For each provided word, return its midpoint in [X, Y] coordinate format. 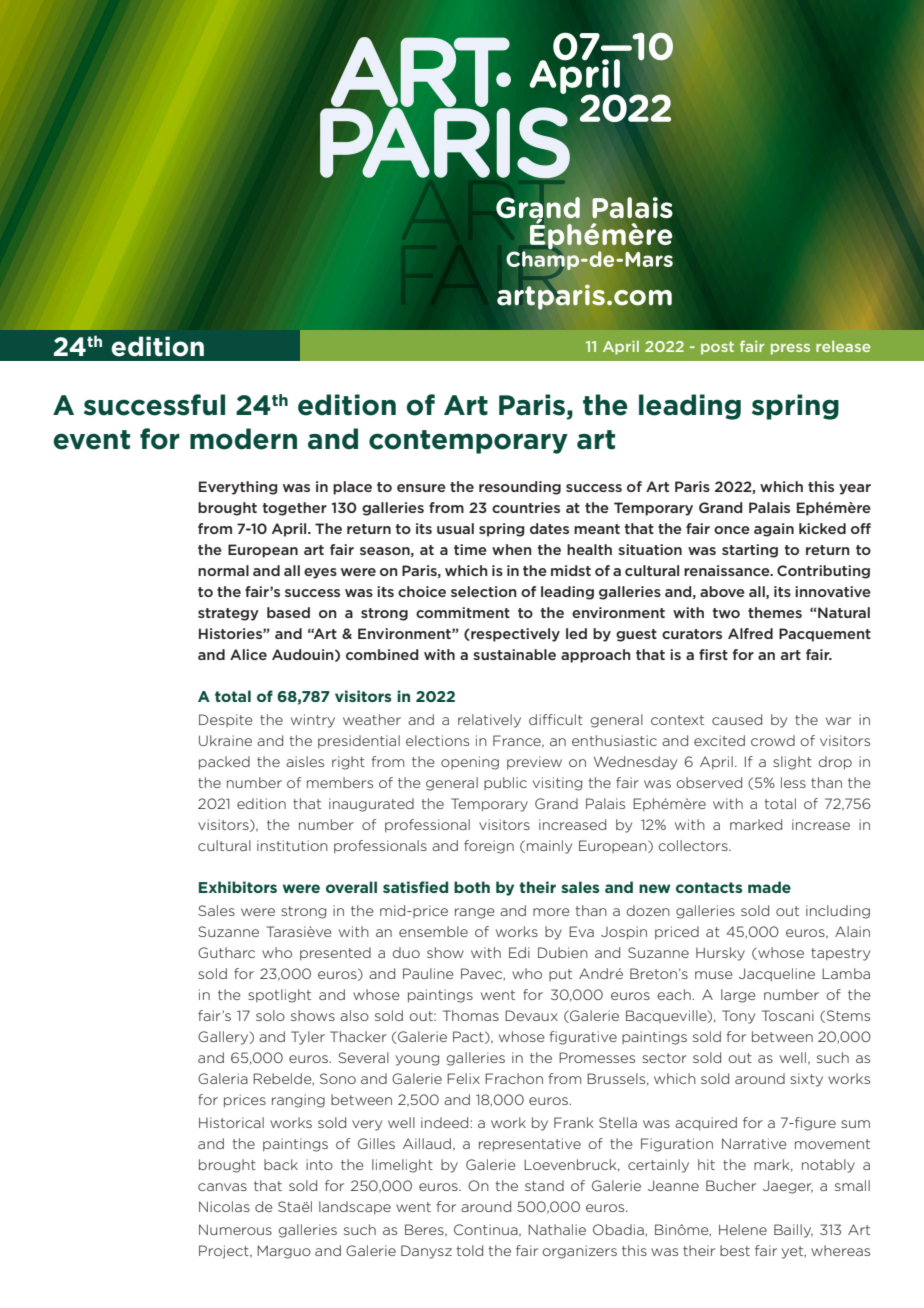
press [790, 349]
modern [243, 439]
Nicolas [224, 1206]
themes [775, 612]
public [505, 783]
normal [223, 570]
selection [484, 591]
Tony [738, 1017]
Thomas [471, 1015]
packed [224, 763]
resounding [520, 488]
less [793, 782]
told [470, 1250]
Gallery [224, 1038]
